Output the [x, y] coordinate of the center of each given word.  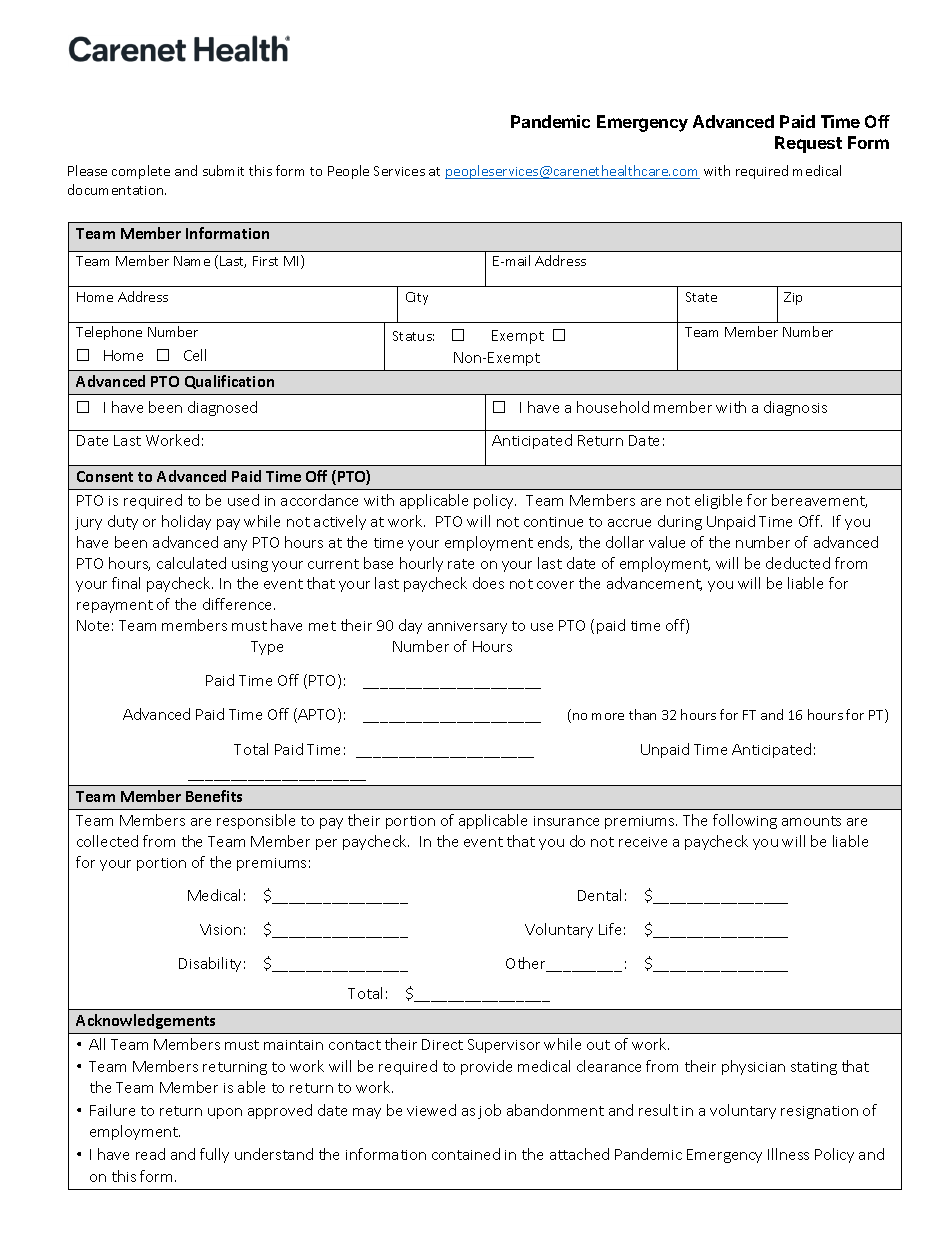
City [417, 298]
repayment [115, 606]
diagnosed [222, 408]
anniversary [467, 627]
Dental [599, 895]
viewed [431, 1110]
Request [808, 144]
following [745, 821]
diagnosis [795, 408]
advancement [654, 584]
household [613, 407]
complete [141, 172]
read [150, 1154]
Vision [220, 929]
